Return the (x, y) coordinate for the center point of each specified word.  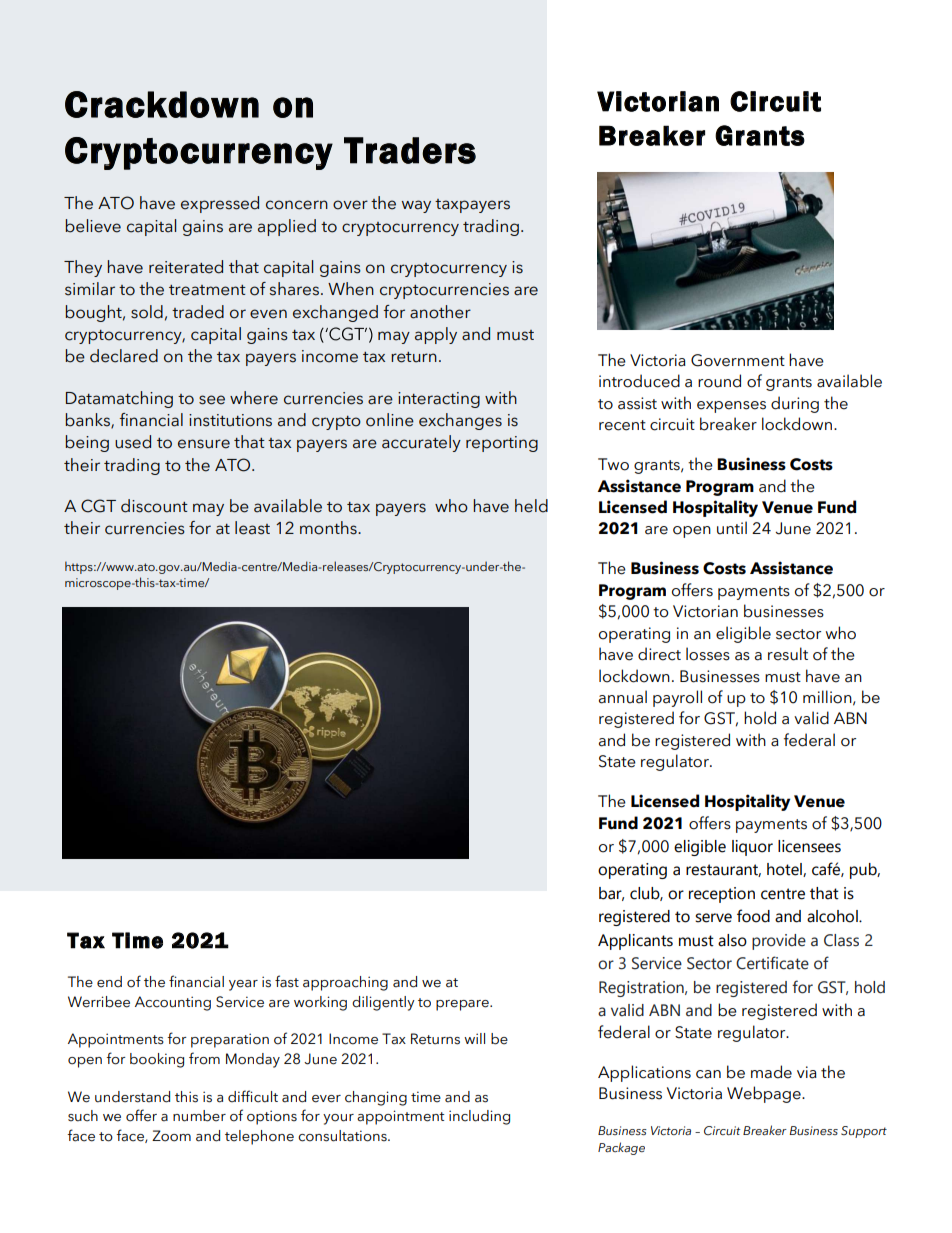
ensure (204, 444)
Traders (410, 150)
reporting (502, 444)
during (795, 404)
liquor (752, 848)
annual (623, 697)
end (109, 982)
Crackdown (162, 104)
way (416, 206)
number (199, 1116)
